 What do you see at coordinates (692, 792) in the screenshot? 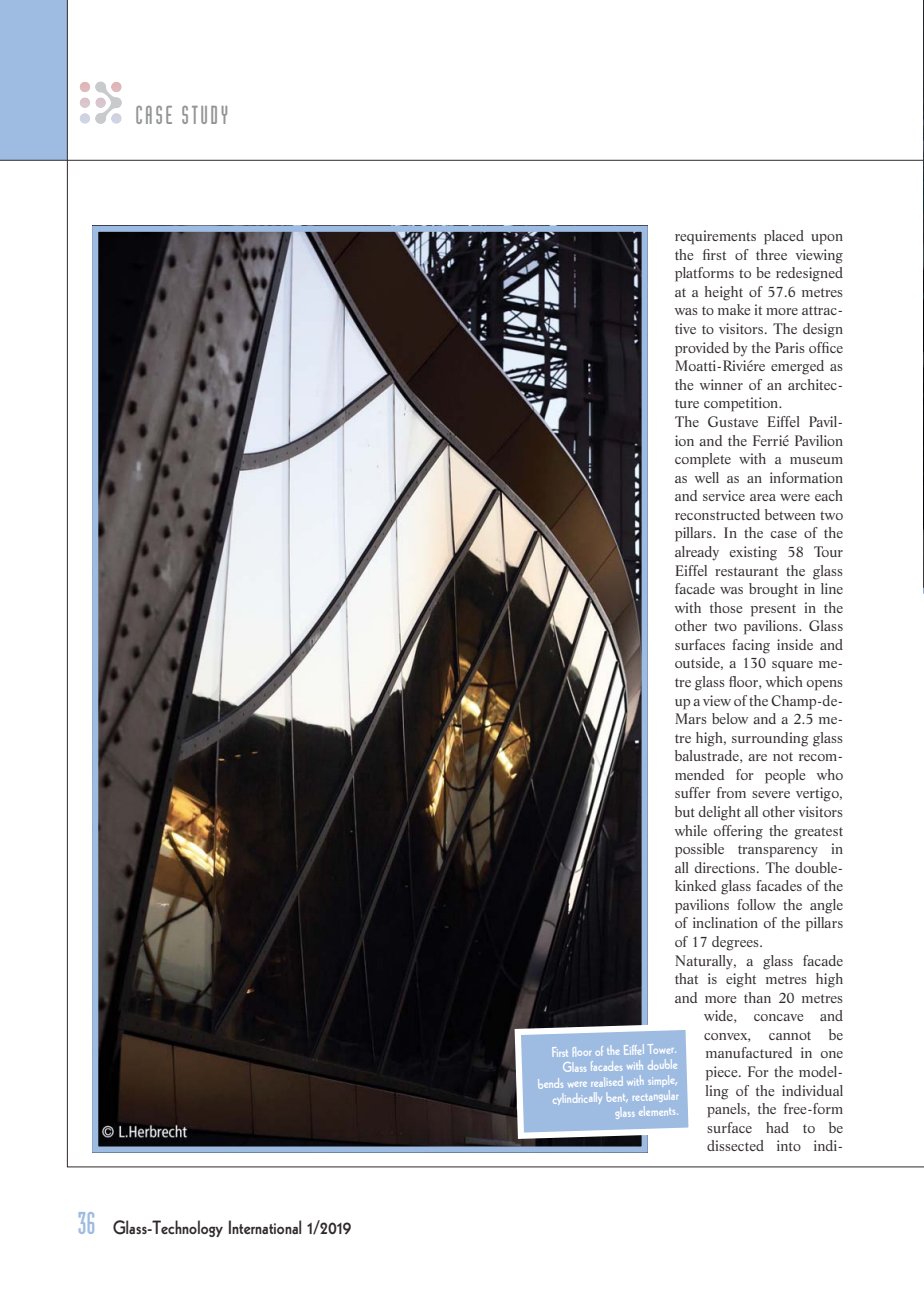
I see `suffer` at bounding box center [692, 792].
